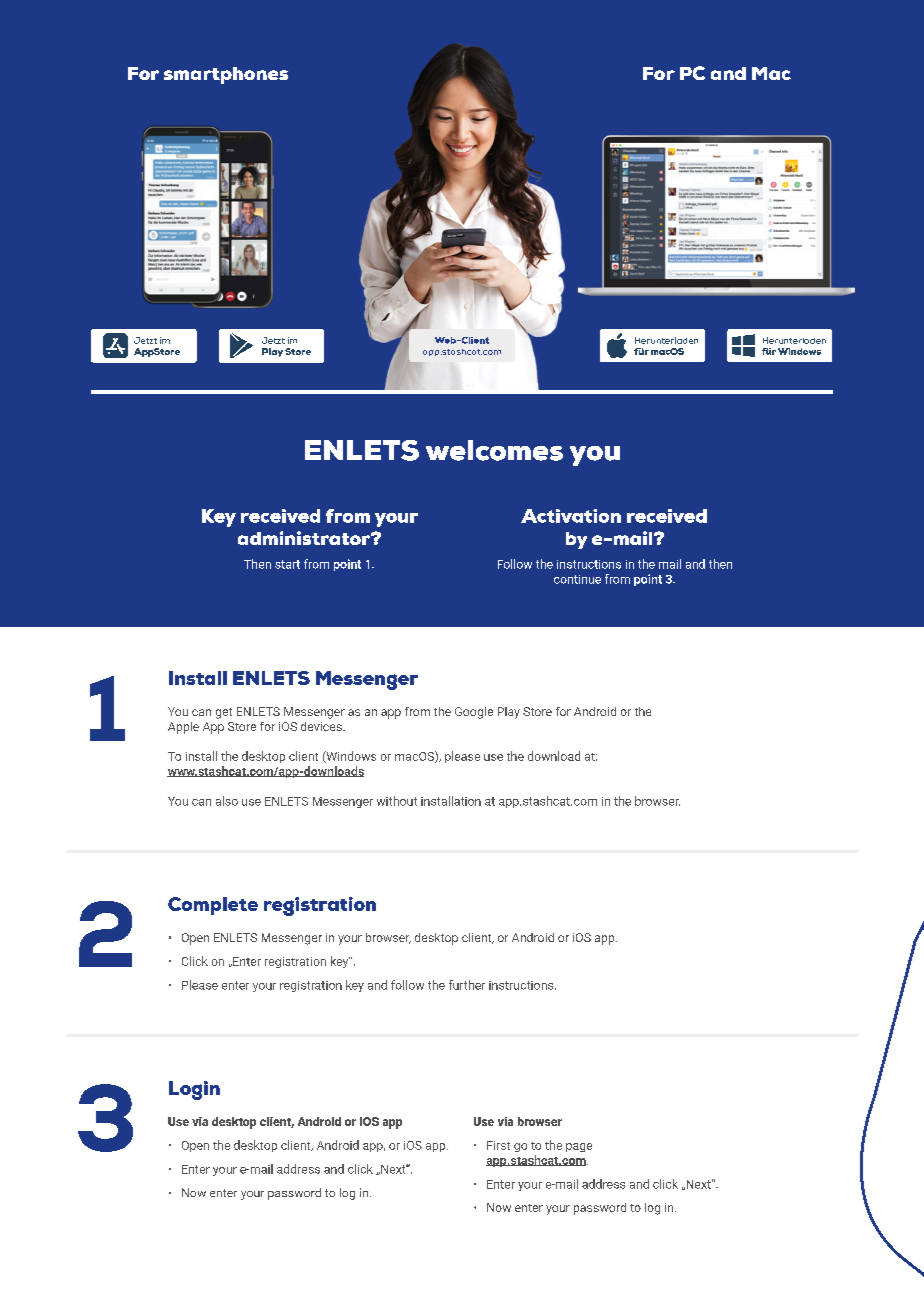  I want to click on start, so click(287, 564).
